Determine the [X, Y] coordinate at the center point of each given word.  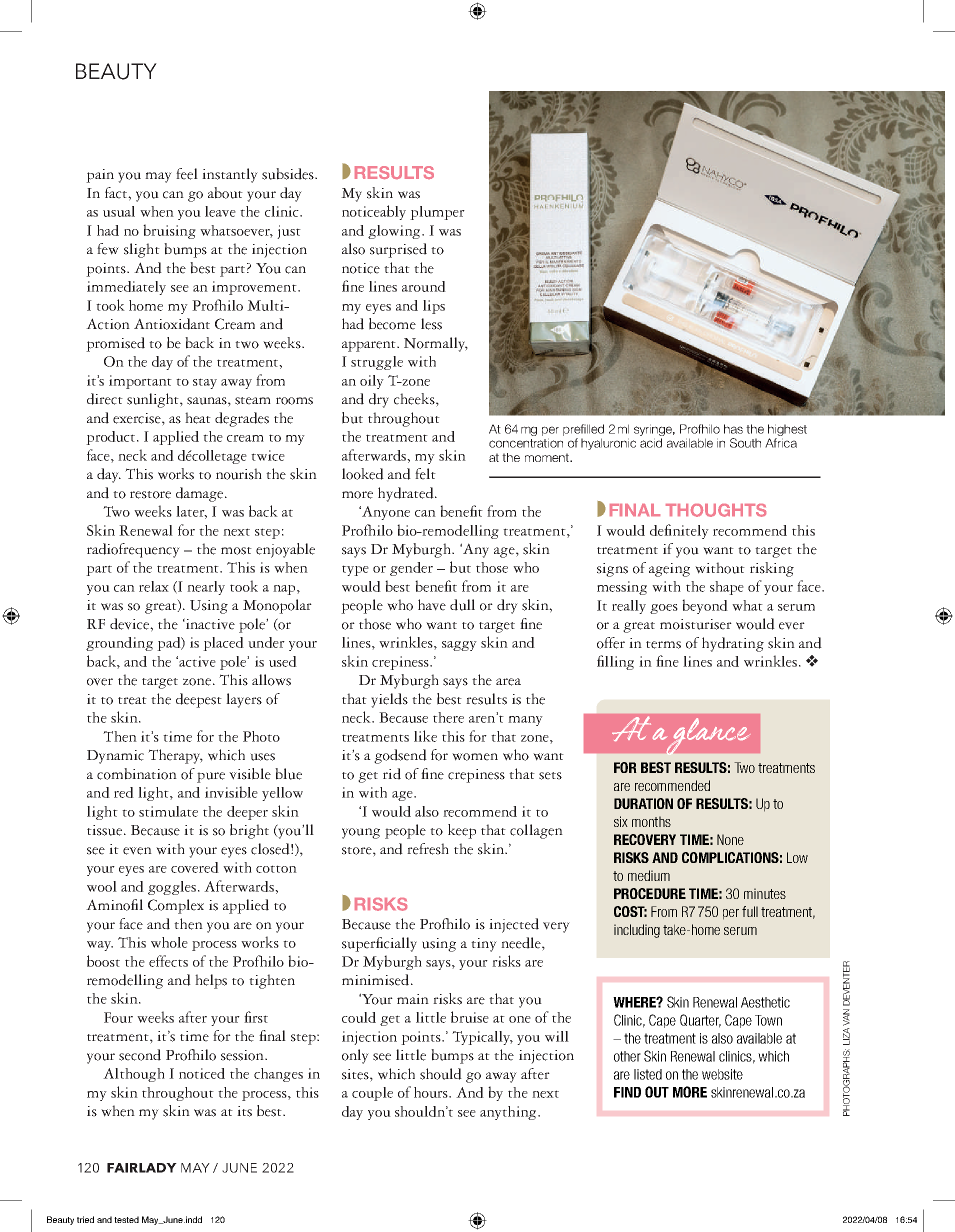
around [424, 286]
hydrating [733, 644]
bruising [169, 231]
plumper [437, 213]
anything [509, 1113]
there [448, 717]
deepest [199, 700]
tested [126, 1219]
